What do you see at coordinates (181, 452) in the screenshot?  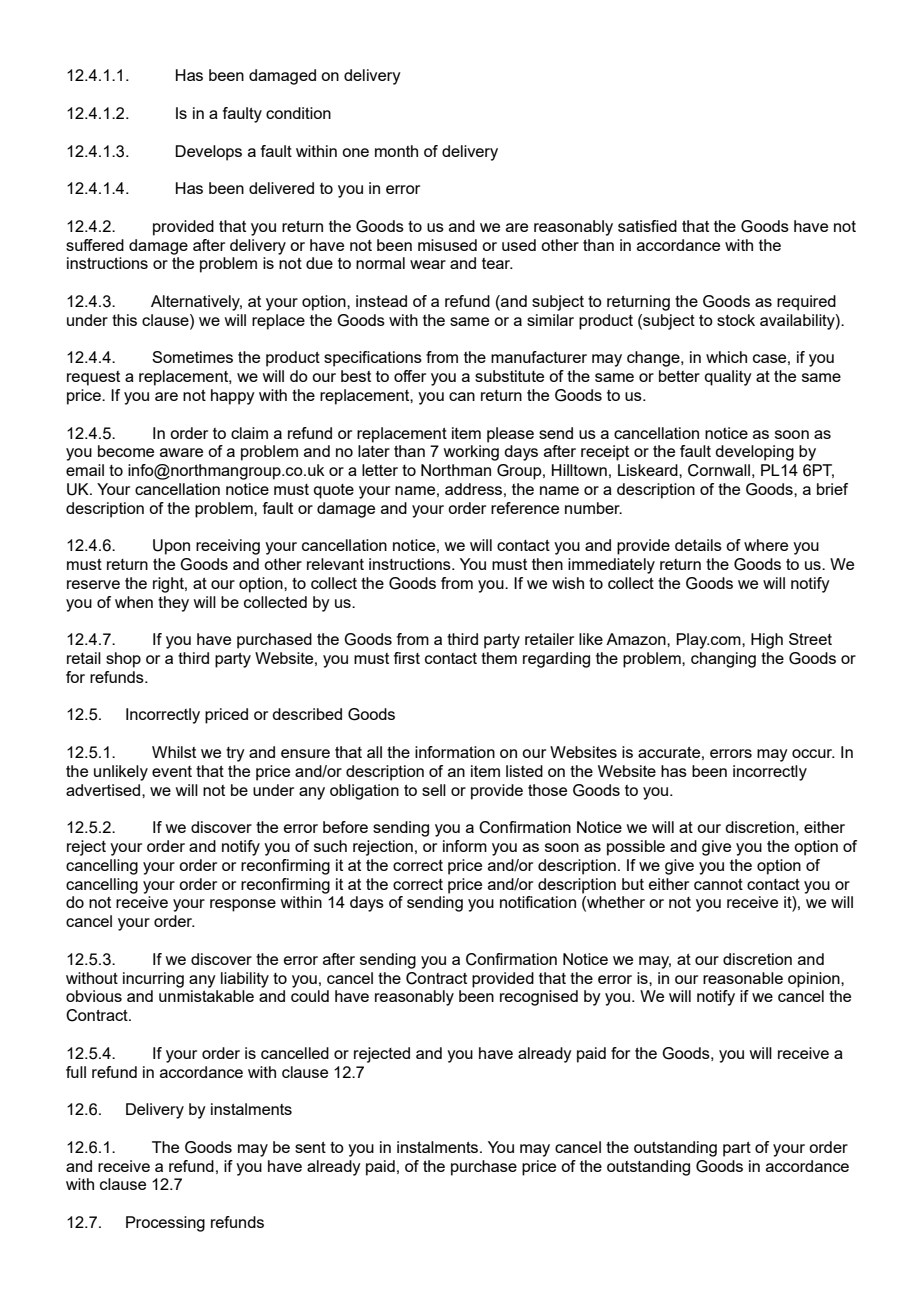 I see `aware` at bounding box center [181, 452].
